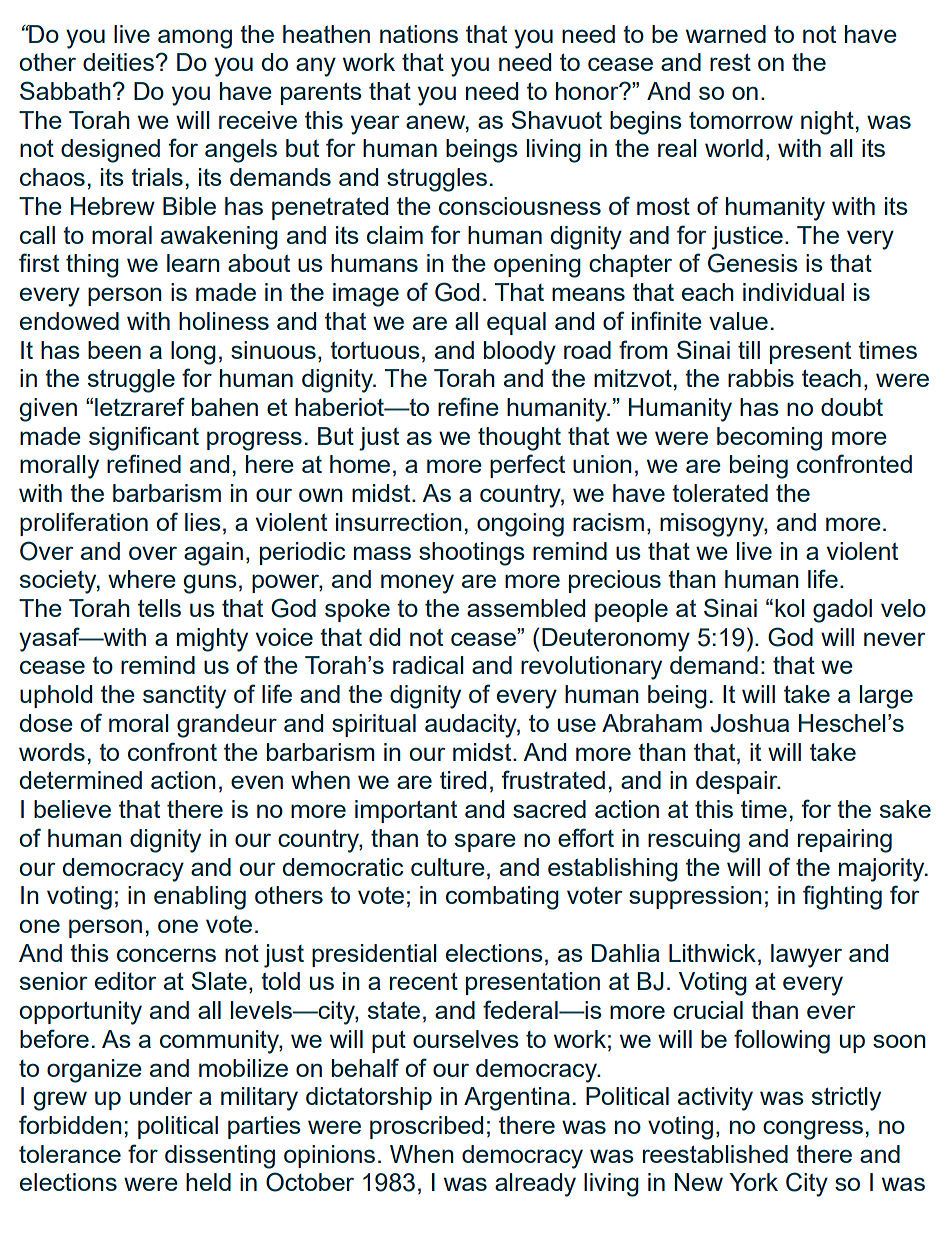 This screenshot has width=952, height=1233. Describe the element at coordinates (526, 608) in the screenshot. I see `assembled` at that location.
